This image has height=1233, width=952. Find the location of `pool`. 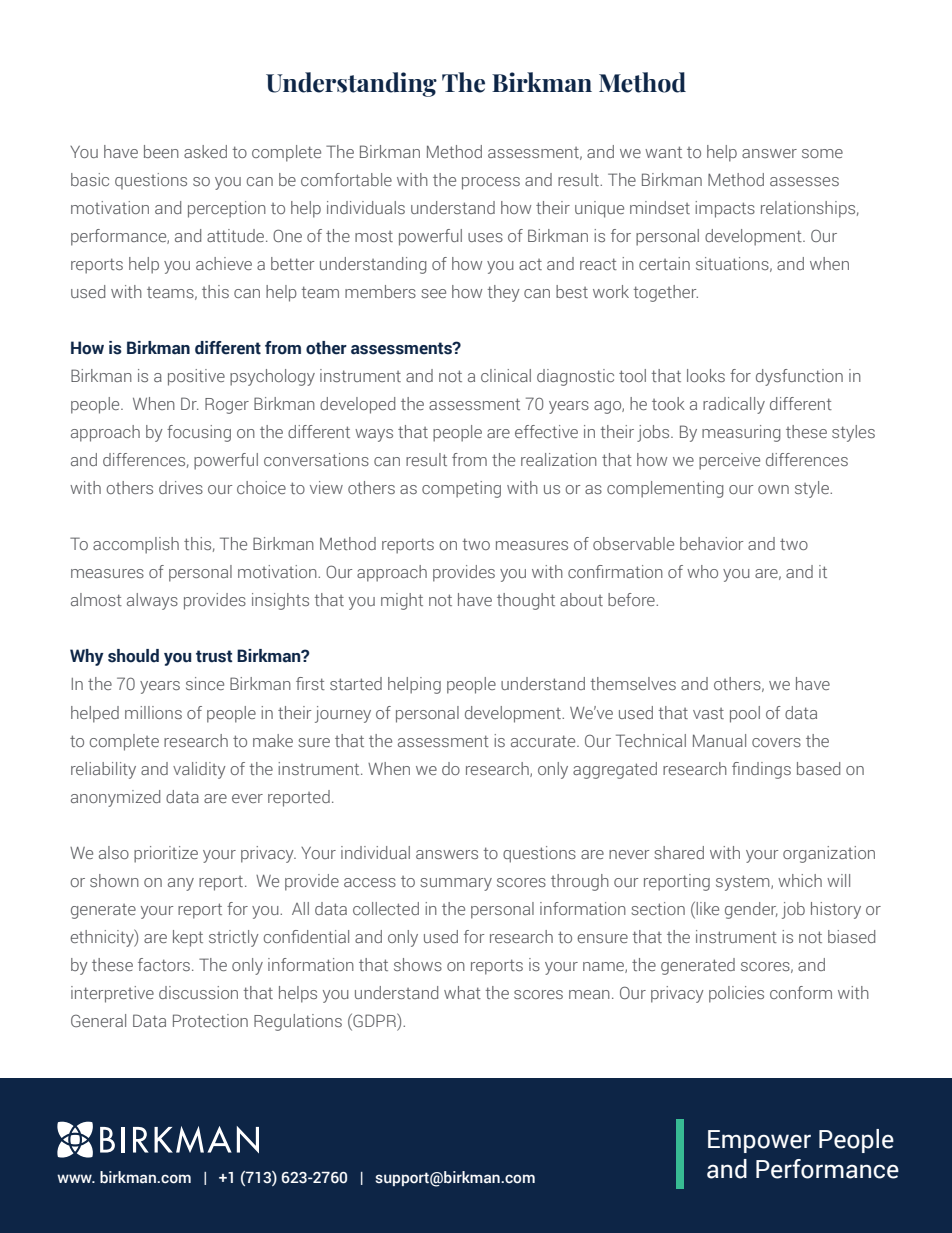

pool is located at coordinates (745, 714).
